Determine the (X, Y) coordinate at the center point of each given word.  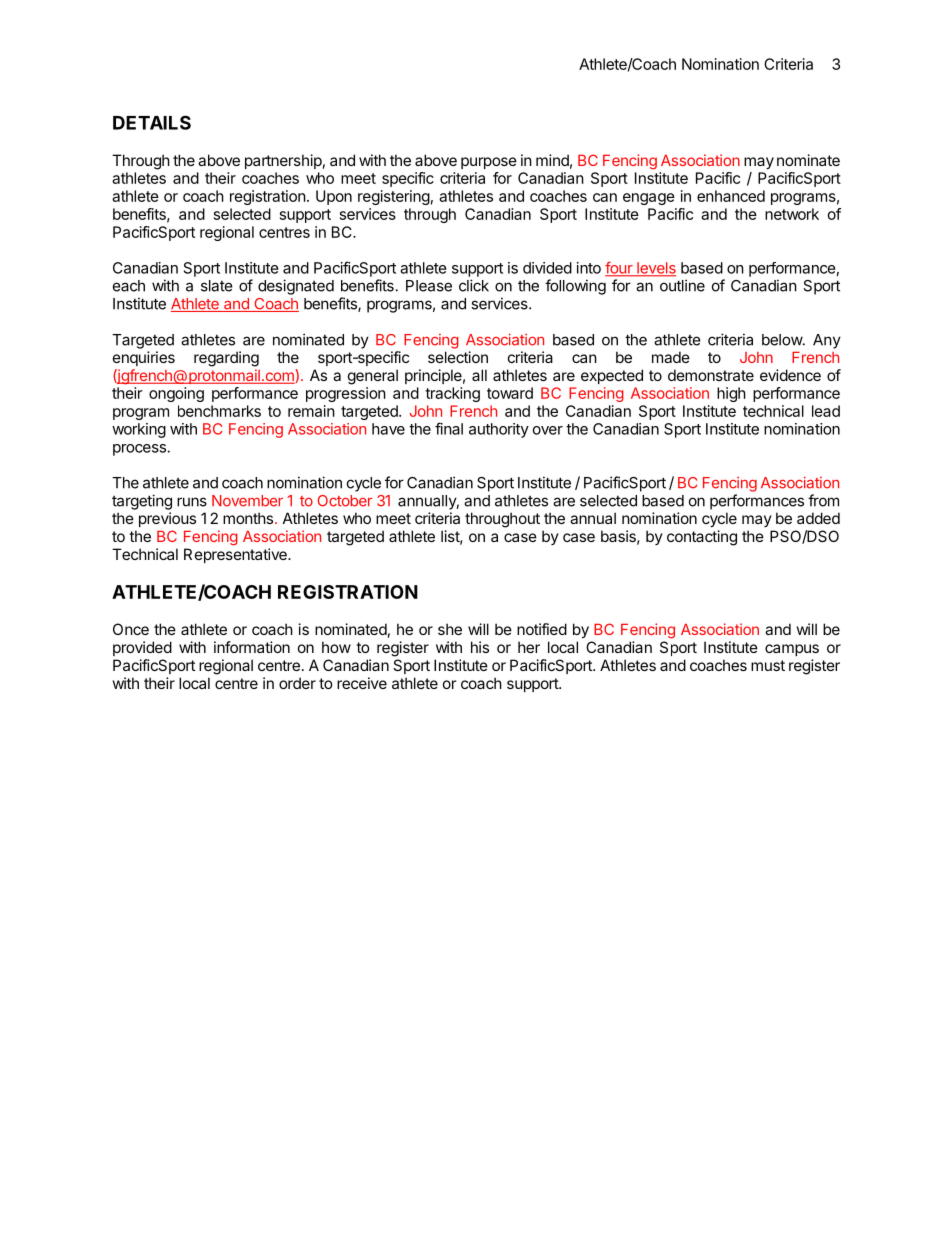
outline (682, 285)
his (480, 647)
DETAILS (152, 122)
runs (192, 502)
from (823, 500)
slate (217, 286)
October (344, 501)
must (768, 665)
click (474, 285)
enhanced (731, 196)
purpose (489, 163)
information (252, 647)
